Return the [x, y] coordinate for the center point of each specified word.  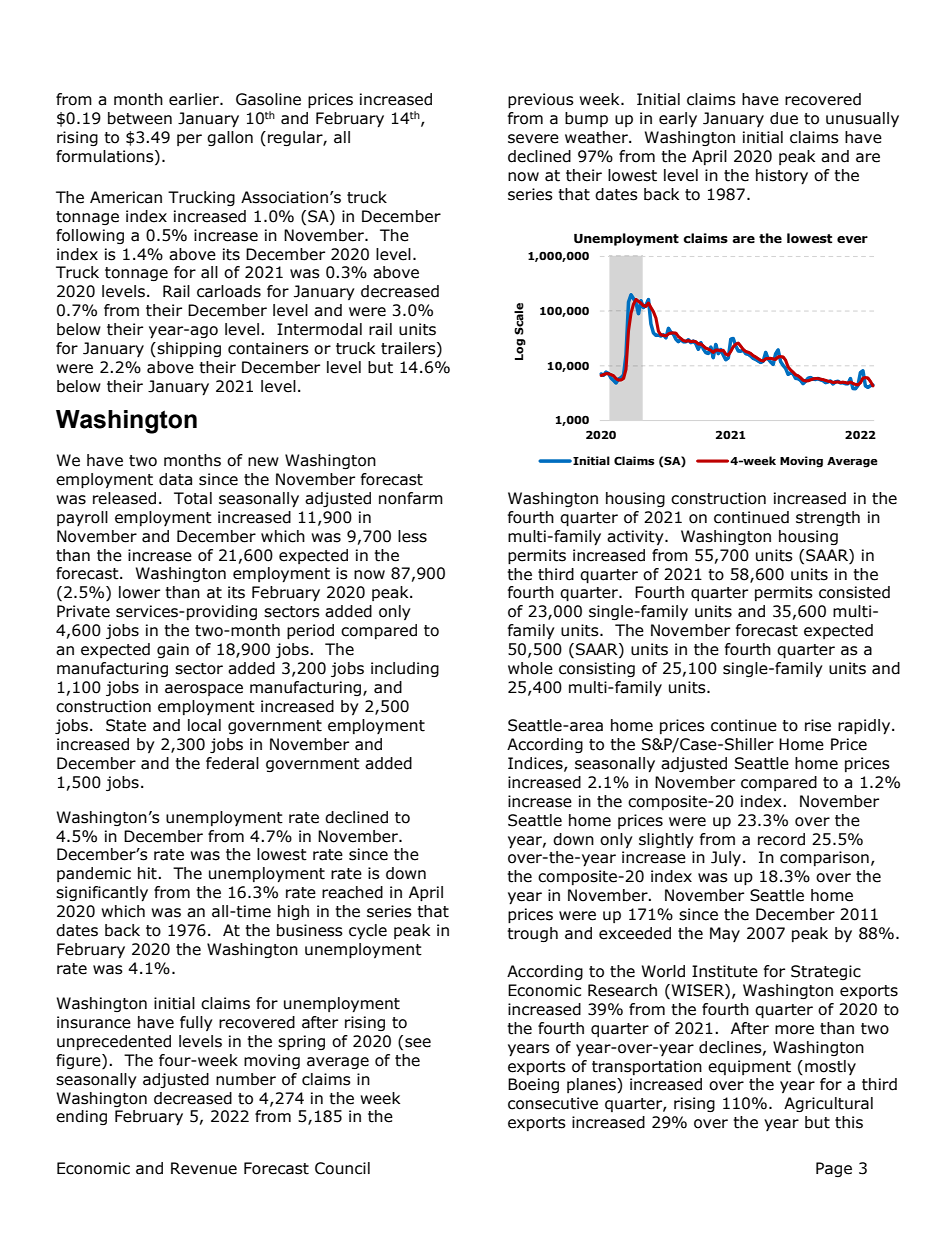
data [175, 479]
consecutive [553, 1103]
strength [828, 518]
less [412, 536]
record [781, 839]
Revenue [204, 1168]
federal [232, 763]
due [784, 118]
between [140, 118]
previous [541, 100]
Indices [536, 764]
